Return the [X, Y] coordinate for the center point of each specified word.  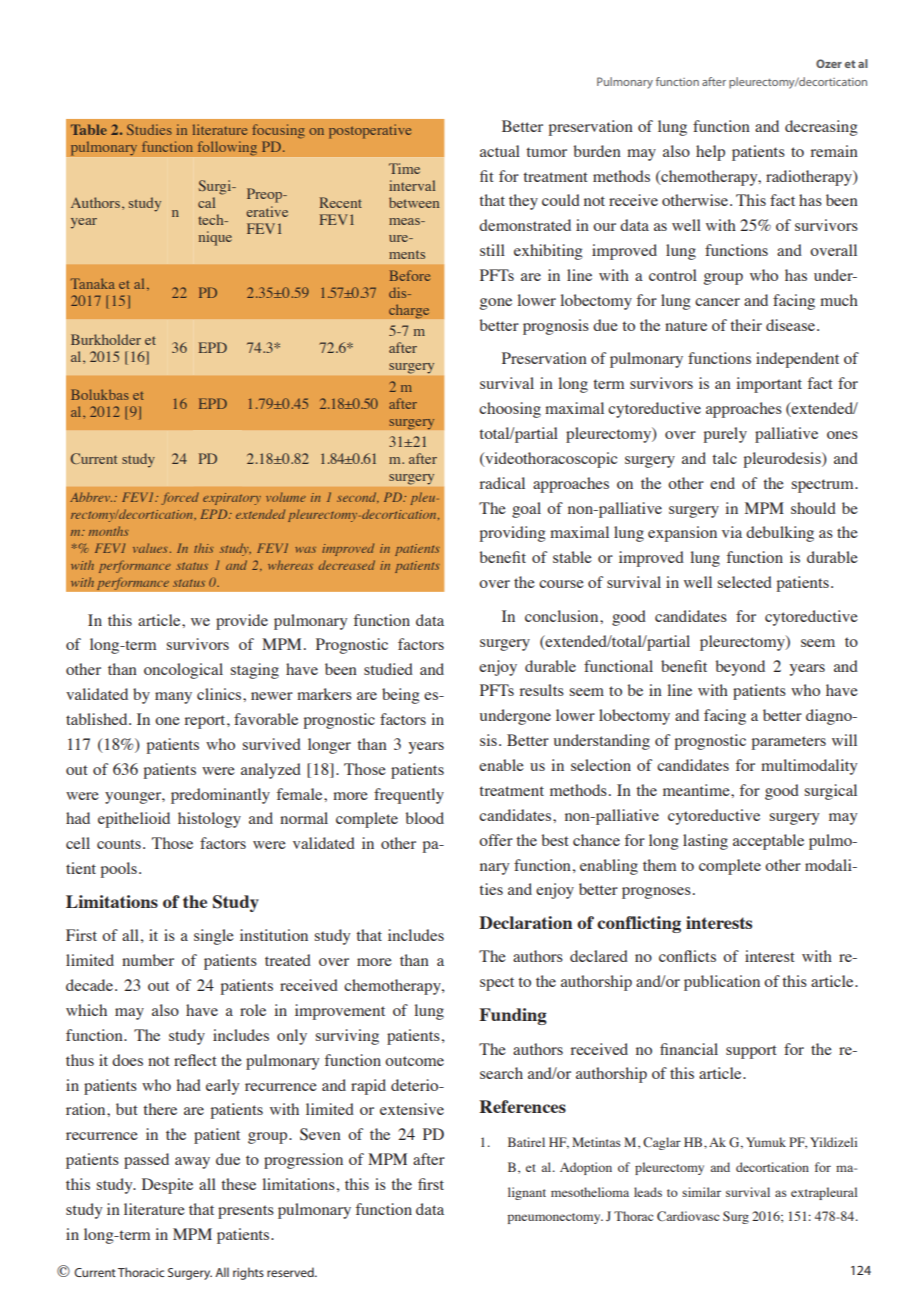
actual [500, 151]
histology [209, 820]
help [710, 153]
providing [512, 534]
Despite [167, 1186]
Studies [149, 129]
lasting [705, 842]
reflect [195, 1060]
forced [180, 498]
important [769, 385]
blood [425, 818]
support [751, 1052]
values [150, 548]
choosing [510, 410]
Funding [513, 1016]
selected [745, 582]
